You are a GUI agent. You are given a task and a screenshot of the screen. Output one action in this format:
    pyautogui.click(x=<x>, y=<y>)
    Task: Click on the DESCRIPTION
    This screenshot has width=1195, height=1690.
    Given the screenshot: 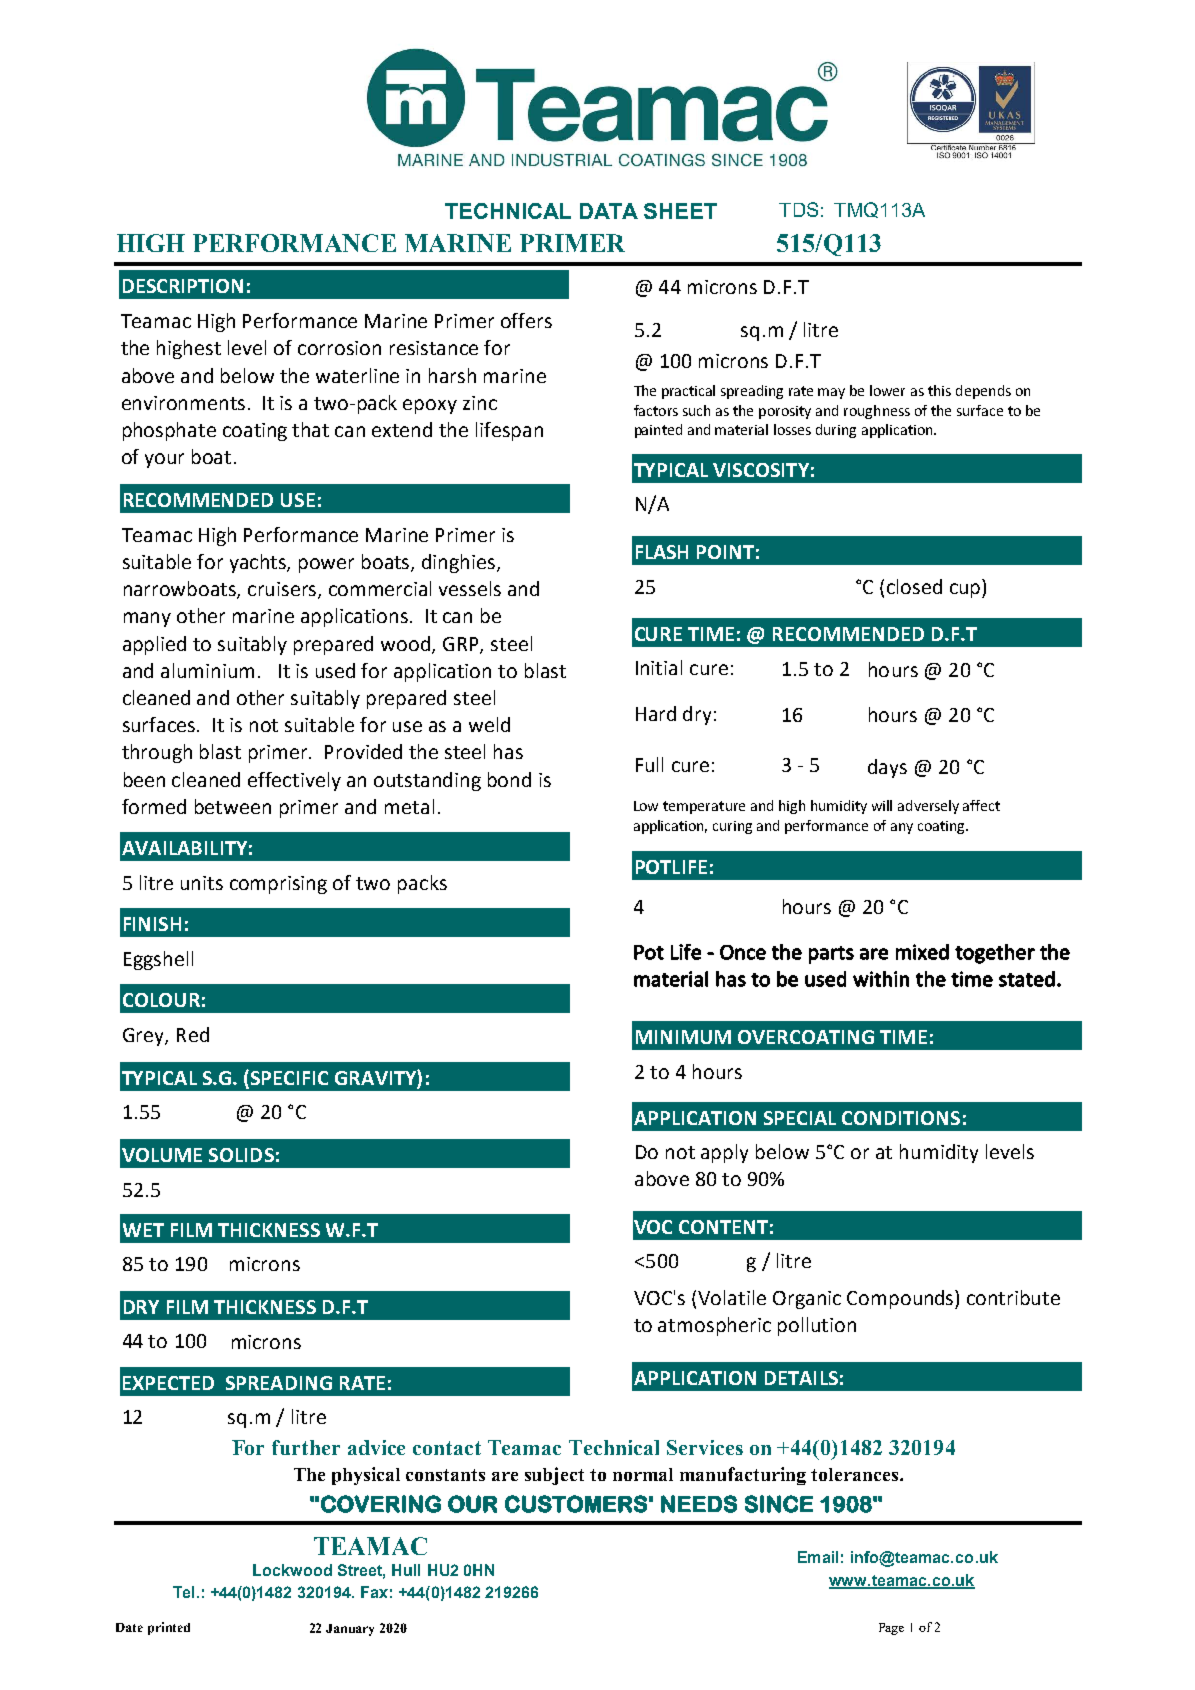 What is the action you would take?
    pyautogui.click(x=183, y=286)
